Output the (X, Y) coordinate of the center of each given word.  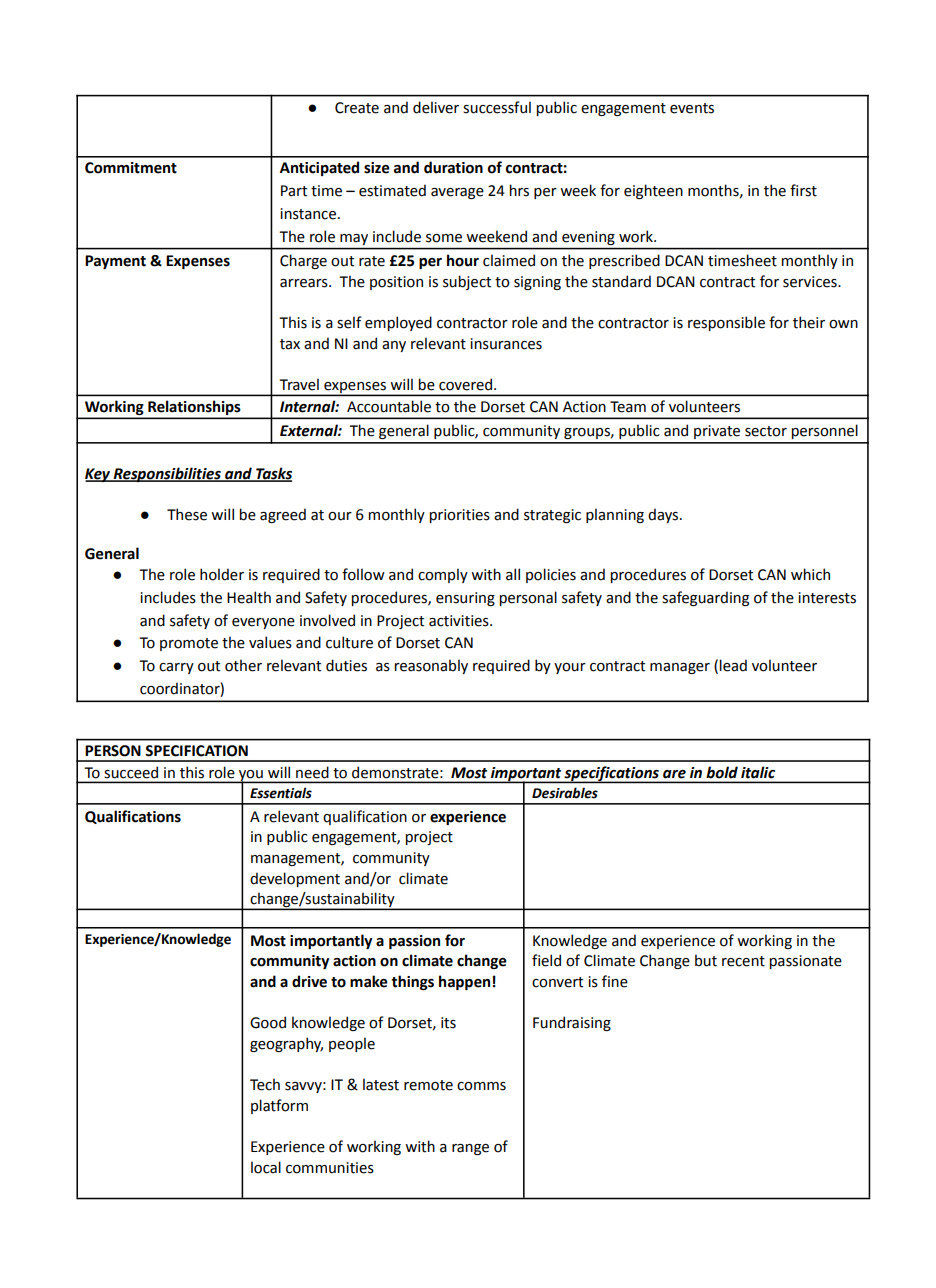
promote (189, 644)
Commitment (131, 168)
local (266, 1167)
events (692, 108)
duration (453, 167)
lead (733, 665)
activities (460, 621)
